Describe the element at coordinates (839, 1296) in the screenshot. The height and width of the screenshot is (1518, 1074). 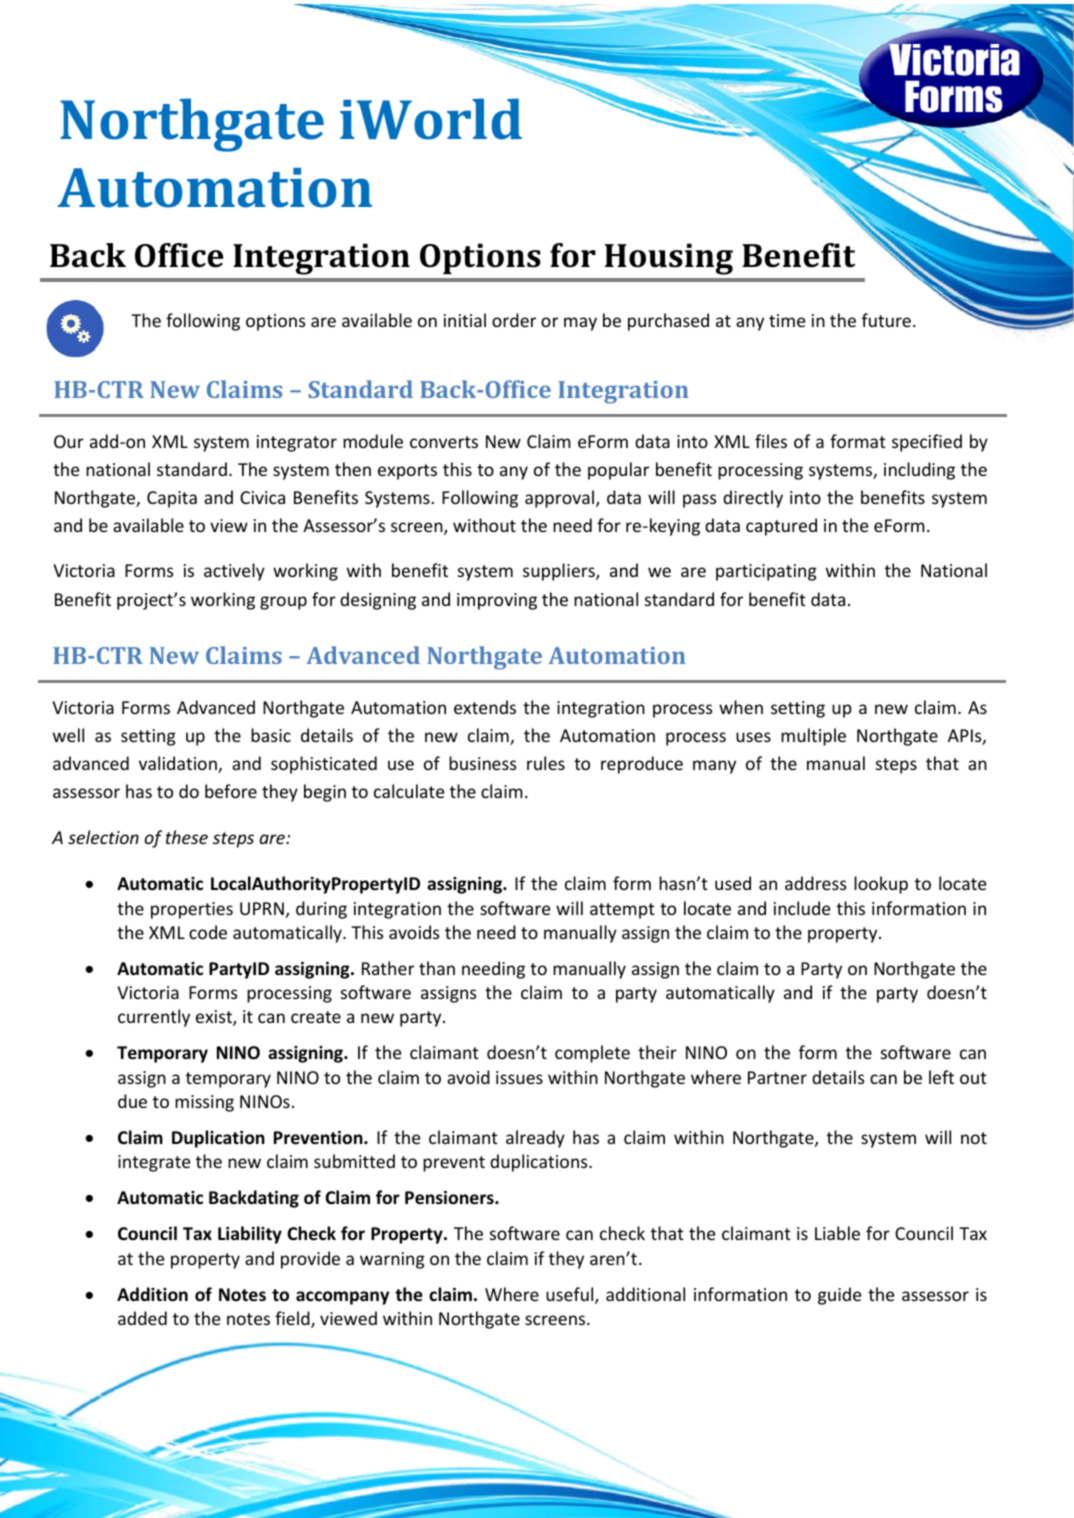
I see `guide` at that location.
